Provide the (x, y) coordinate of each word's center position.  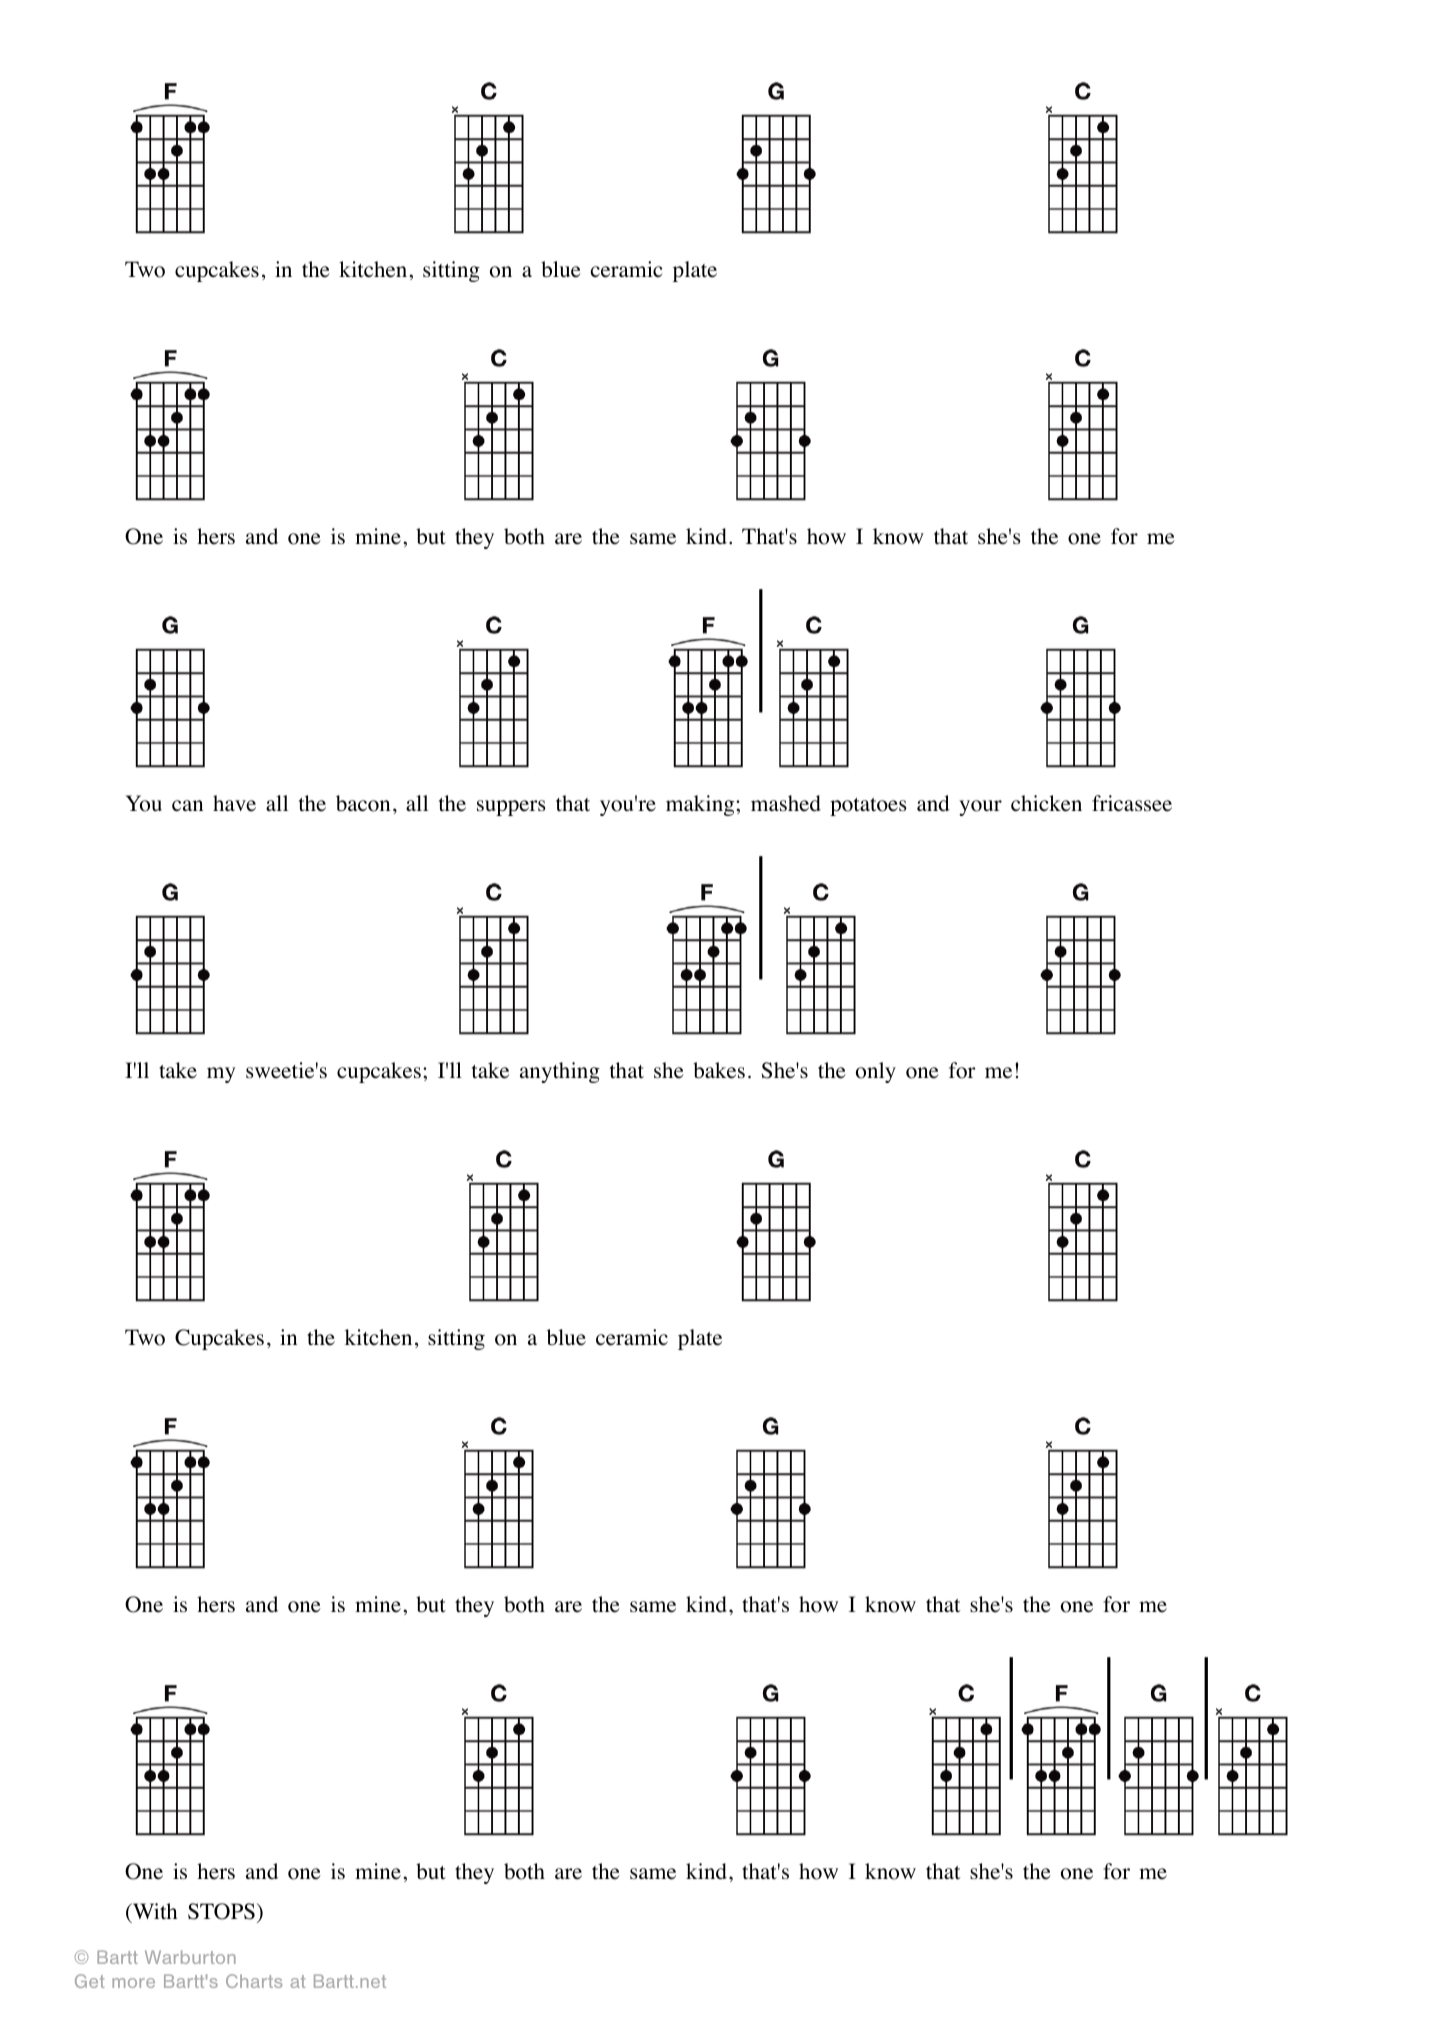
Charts (254, 1981)
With (153, 1912)
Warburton (190, 1957)
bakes (719, 1070)
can (187, 805)
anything (560, 1072)
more (133, 1983)
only (876, 1072)
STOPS (221, 1911)
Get (89, 1981)
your (980, 808)
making (700, 805)
